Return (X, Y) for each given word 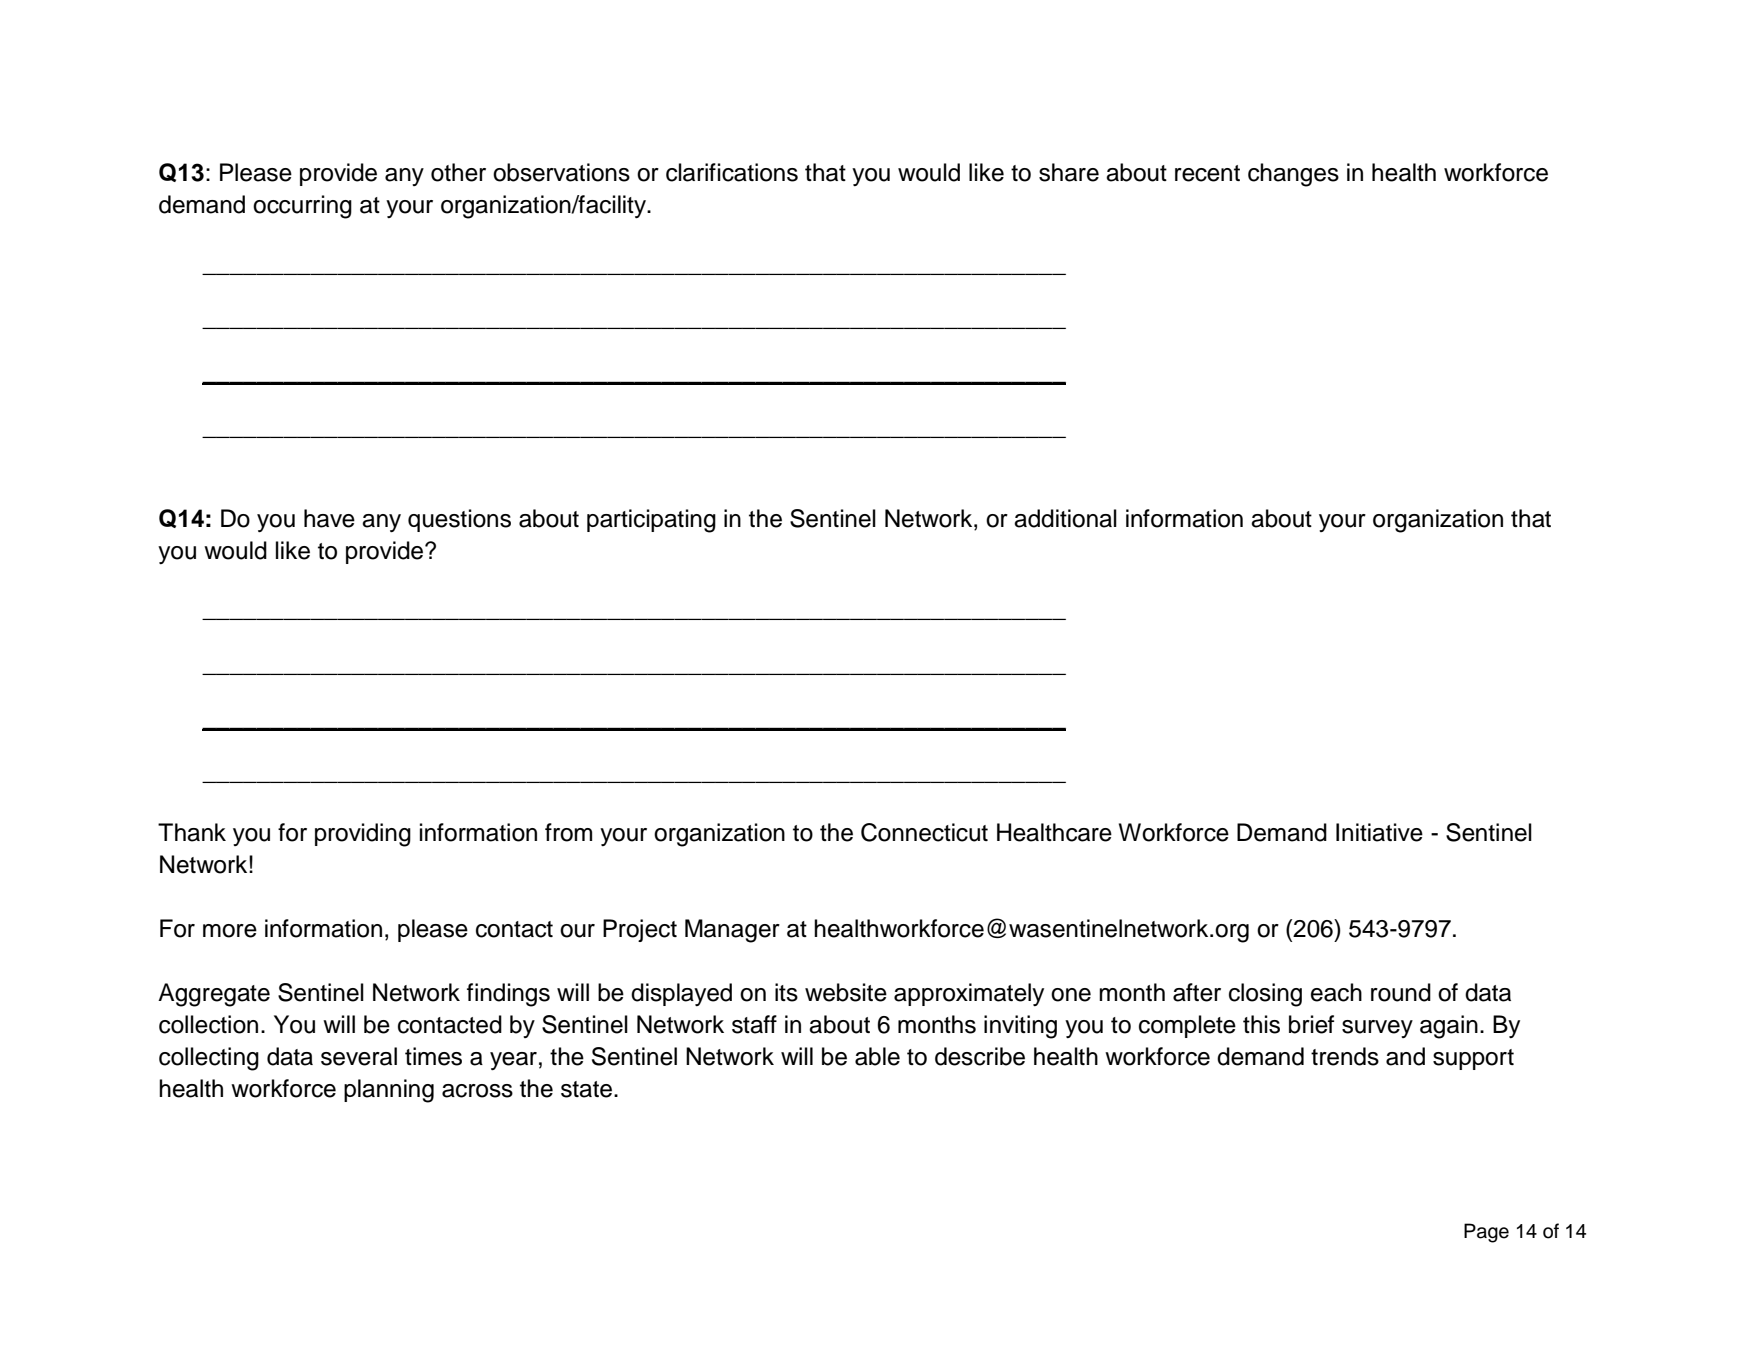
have (329, 518)
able (877, 1056)
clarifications (732, 172)
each (1336, 992)
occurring (302, 207)
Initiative (1379, 832)
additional (1065, 518)
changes (1293, 175)
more (230, 931)
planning (389, 1091)
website (846, 992)
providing (363, 835)
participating (651, 521)
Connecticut (924, 832)
